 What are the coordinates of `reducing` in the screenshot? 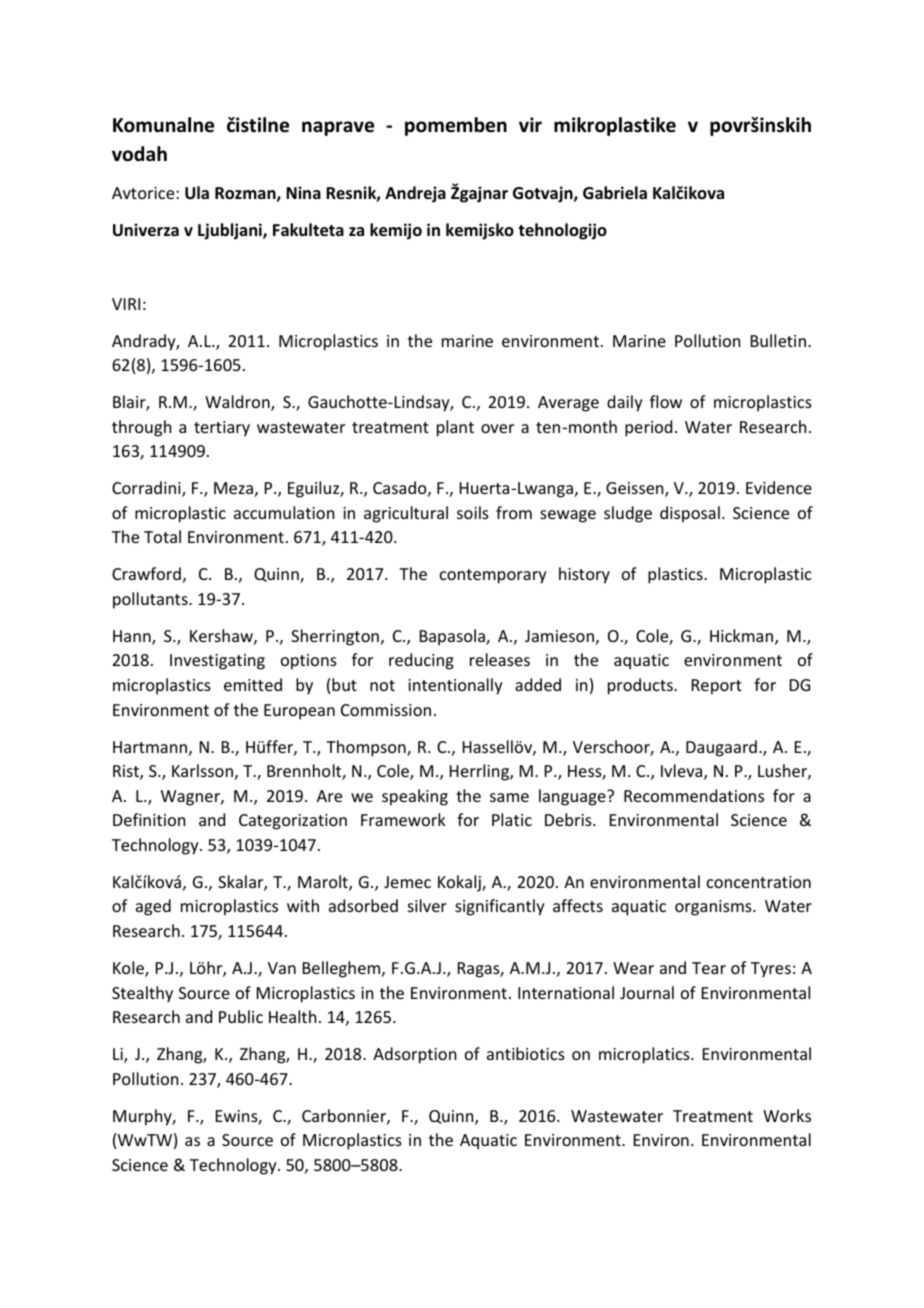 It's located at (421, 661).
